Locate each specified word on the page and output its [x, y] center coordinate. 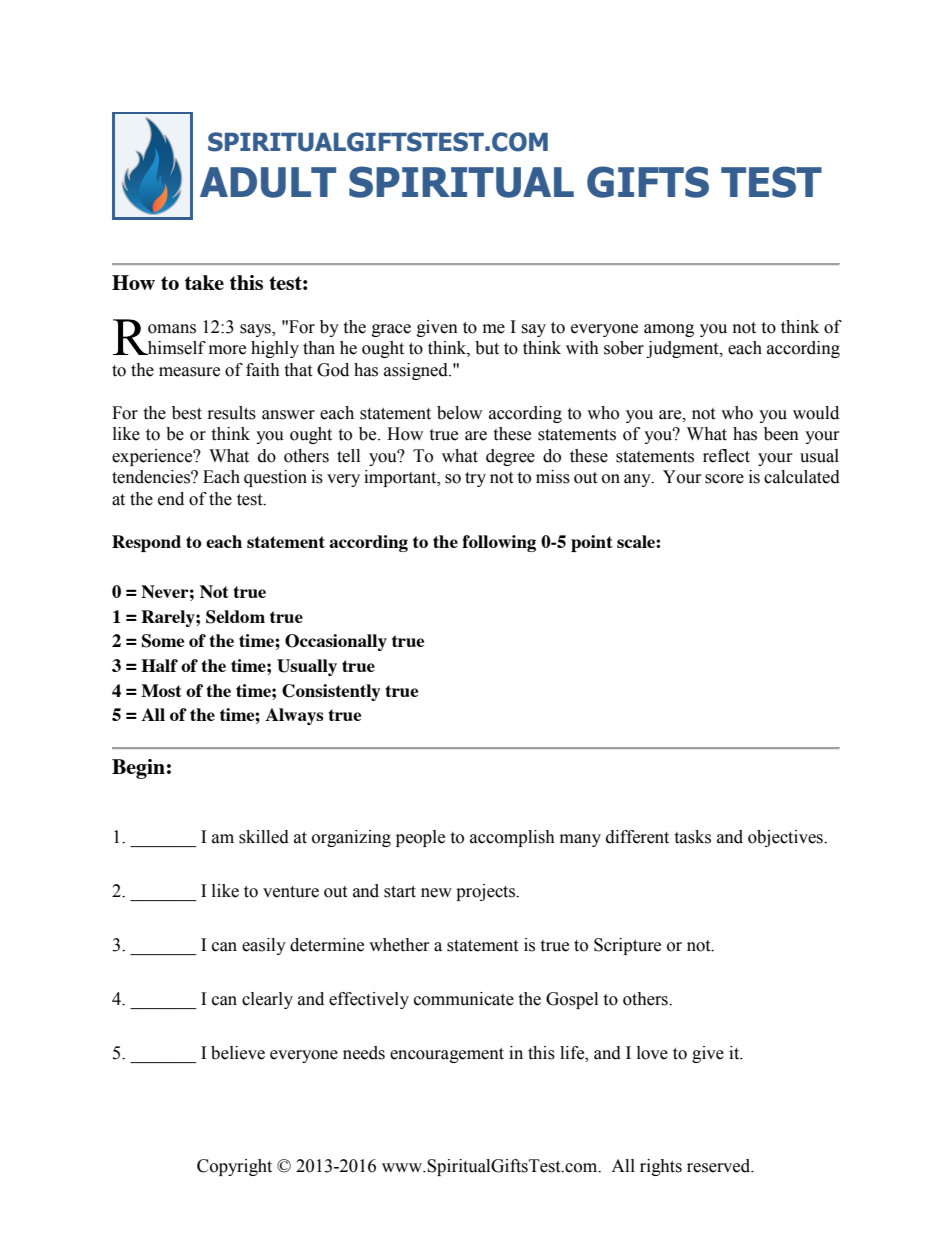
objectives [786, 838]
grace [391, 330]
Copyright [234, 1167]
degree [510, 457]
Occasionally [336, 642]
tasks [692, 837]
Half [159, 665]
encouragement [447, 1055]
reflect [726, 456]
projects [486, 892]
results [232, 413]
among [669, 330]
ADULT [268, 182]
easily [264, 946]
